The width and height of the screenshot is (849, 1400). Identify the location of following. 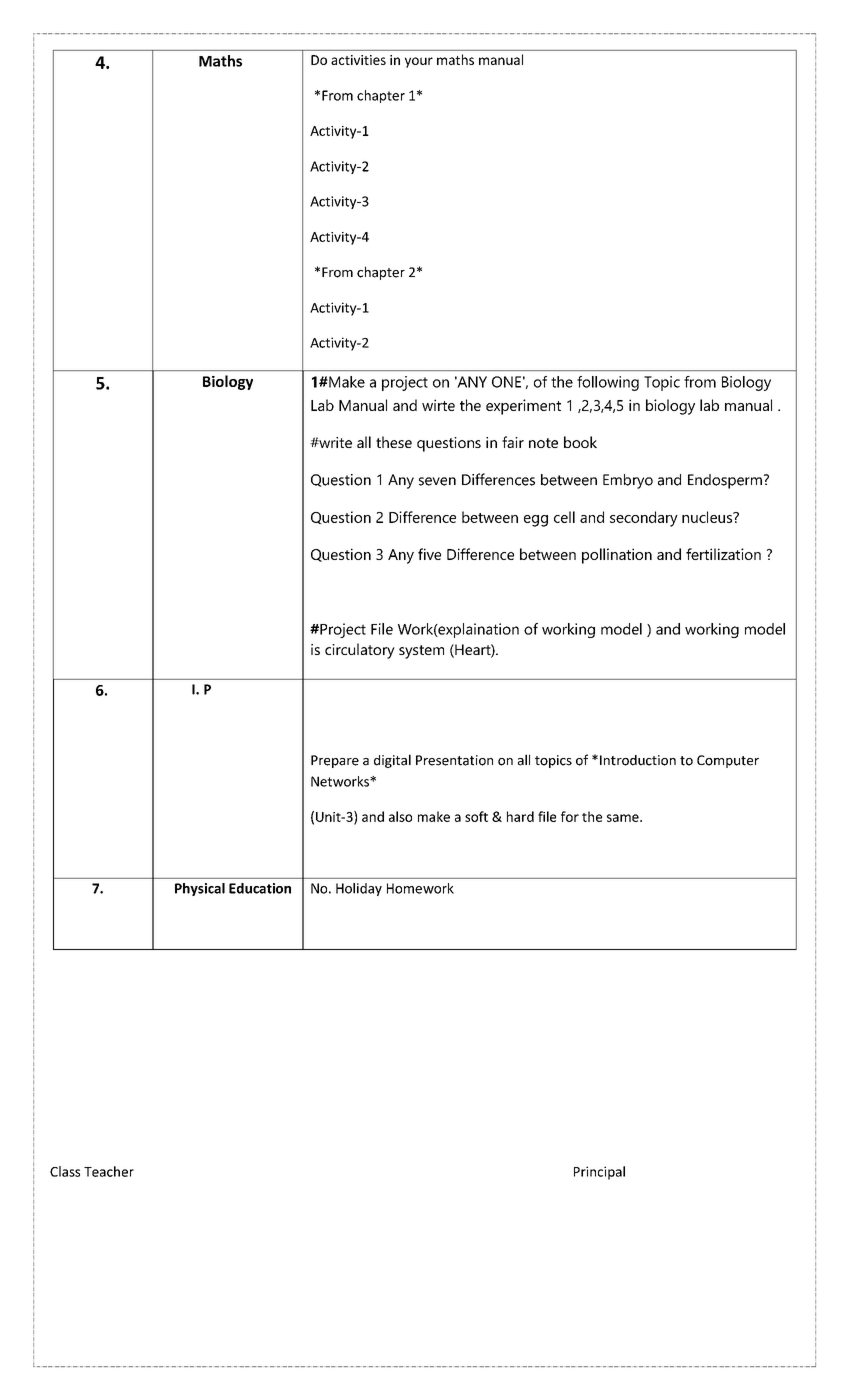
(608, 383).
